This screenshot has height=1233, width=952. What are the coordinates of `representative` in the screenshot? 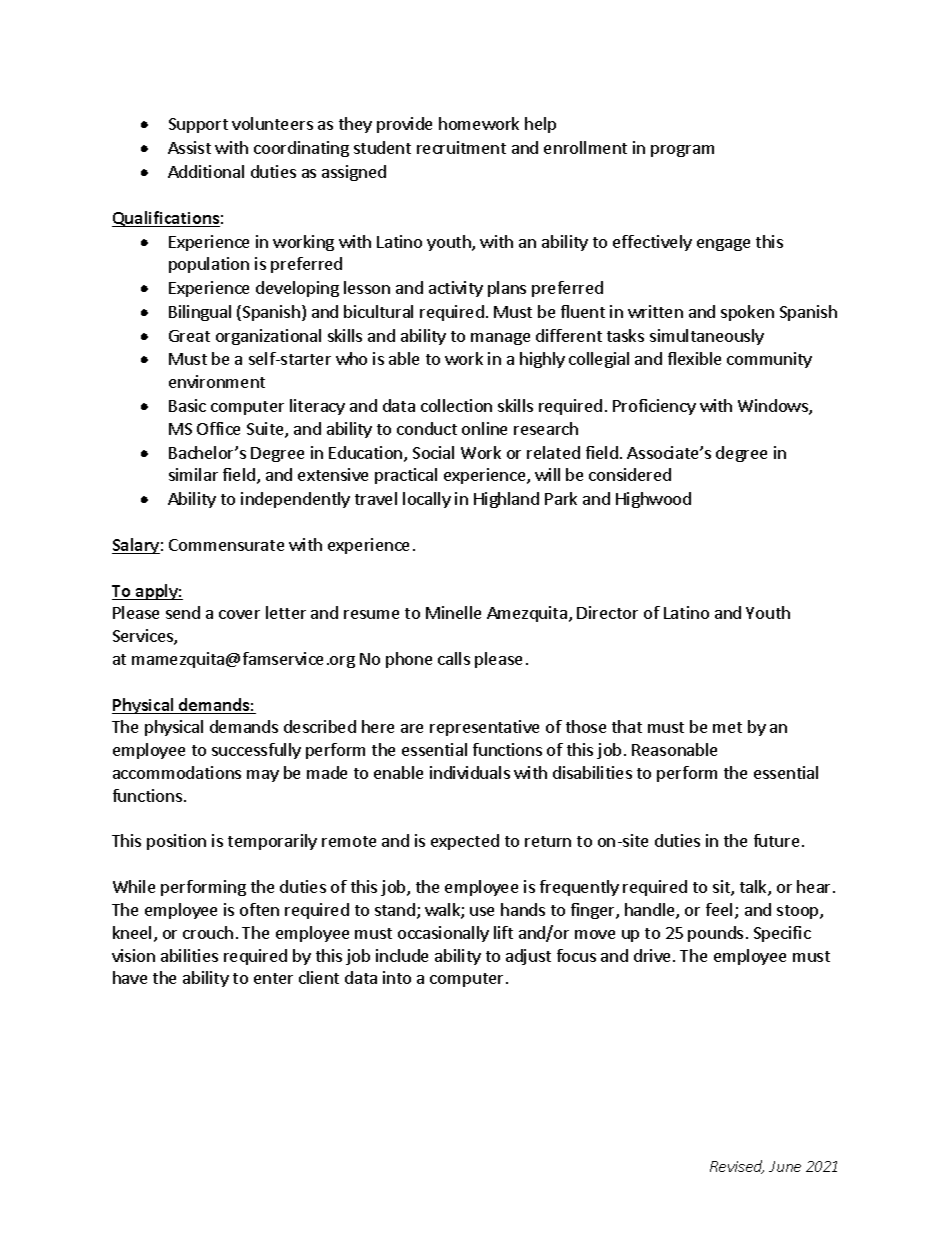 It's located at (484, 728).
